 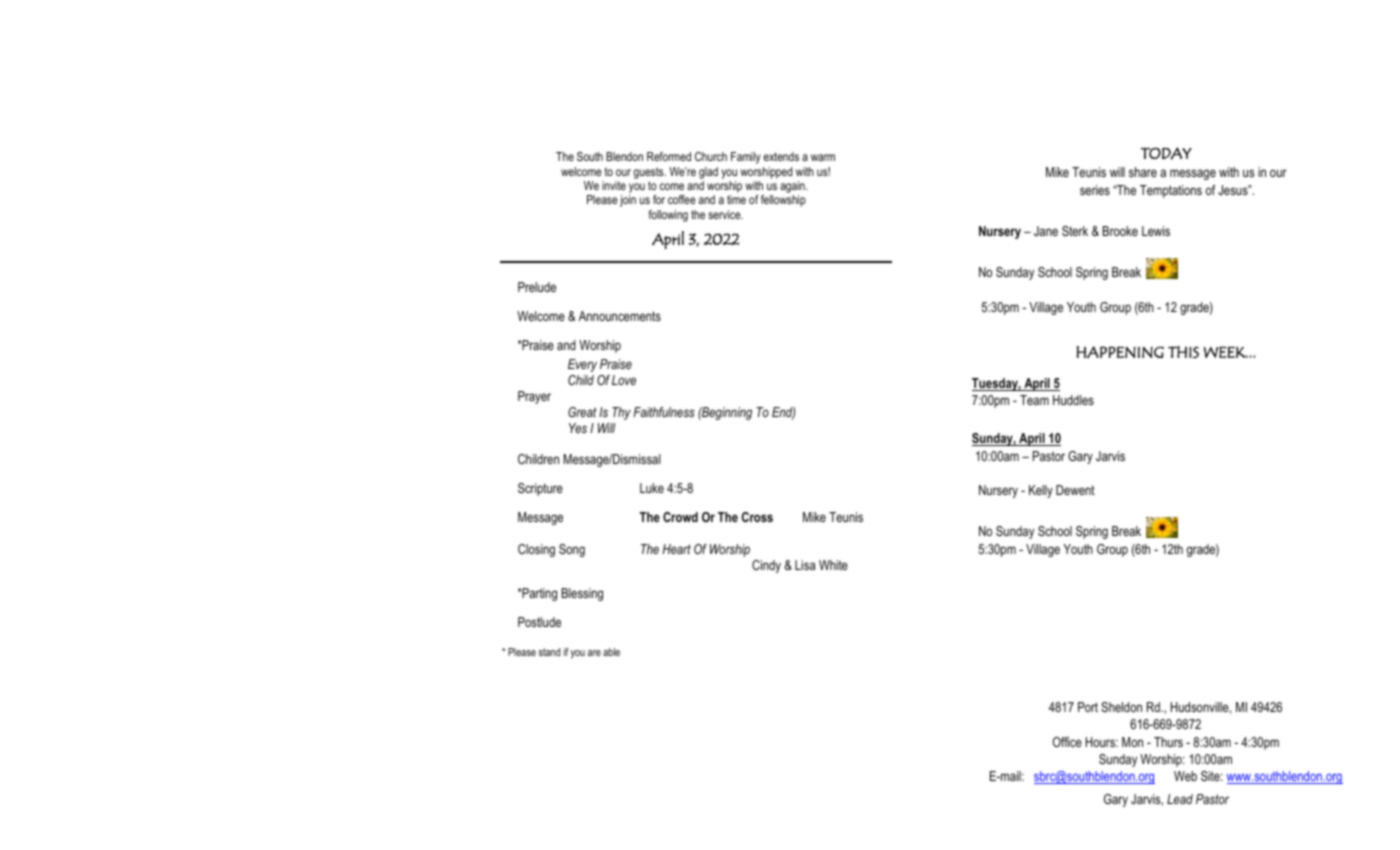 I want to click on Team, so click(x=1034, y=400).
